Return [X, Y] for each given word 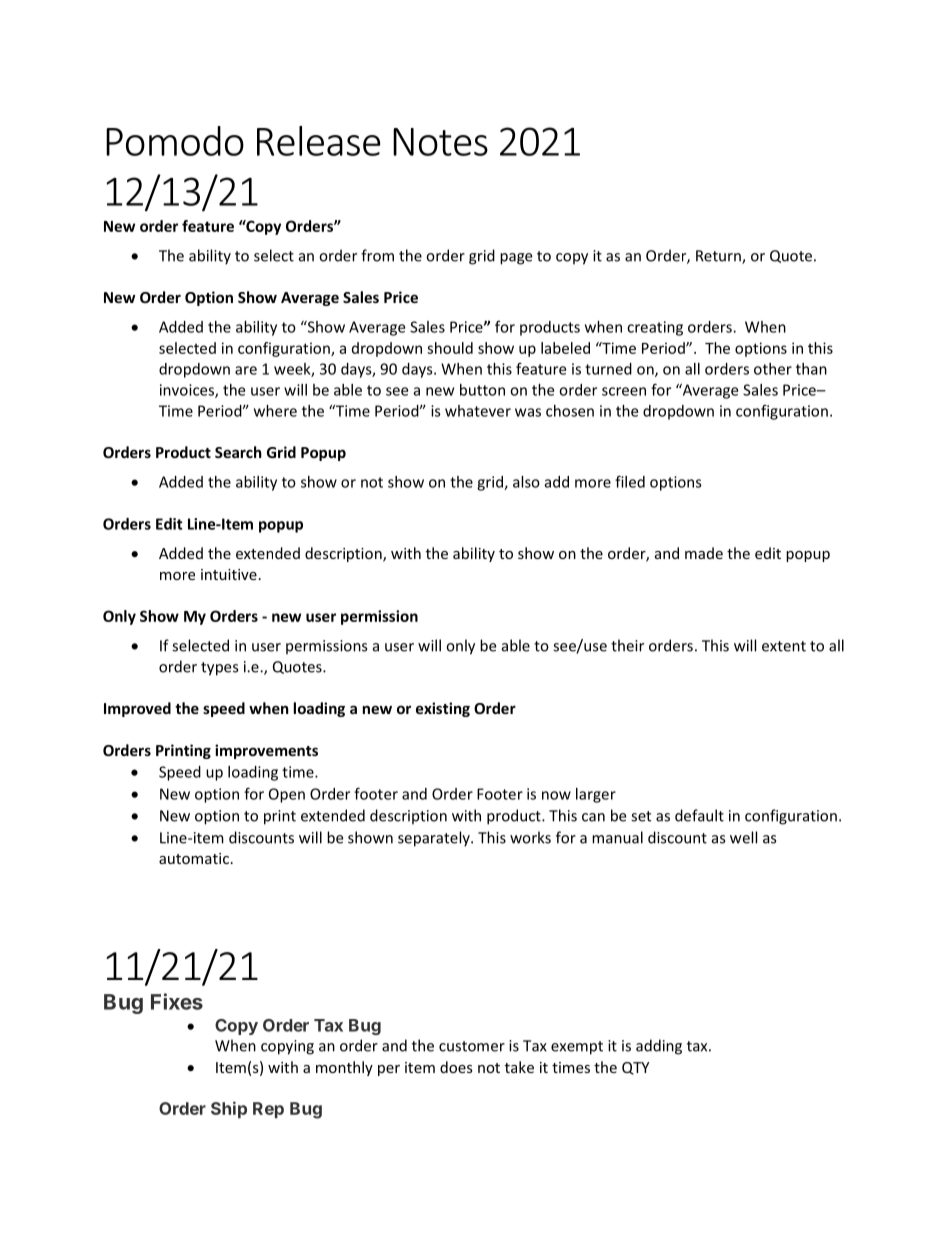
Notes [440, 142]
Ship [229, 1110]
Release [319, 141]
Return [719, 257]
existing [443, 709]
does [456, 1067]
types [219, 669]
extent [784, 646]
